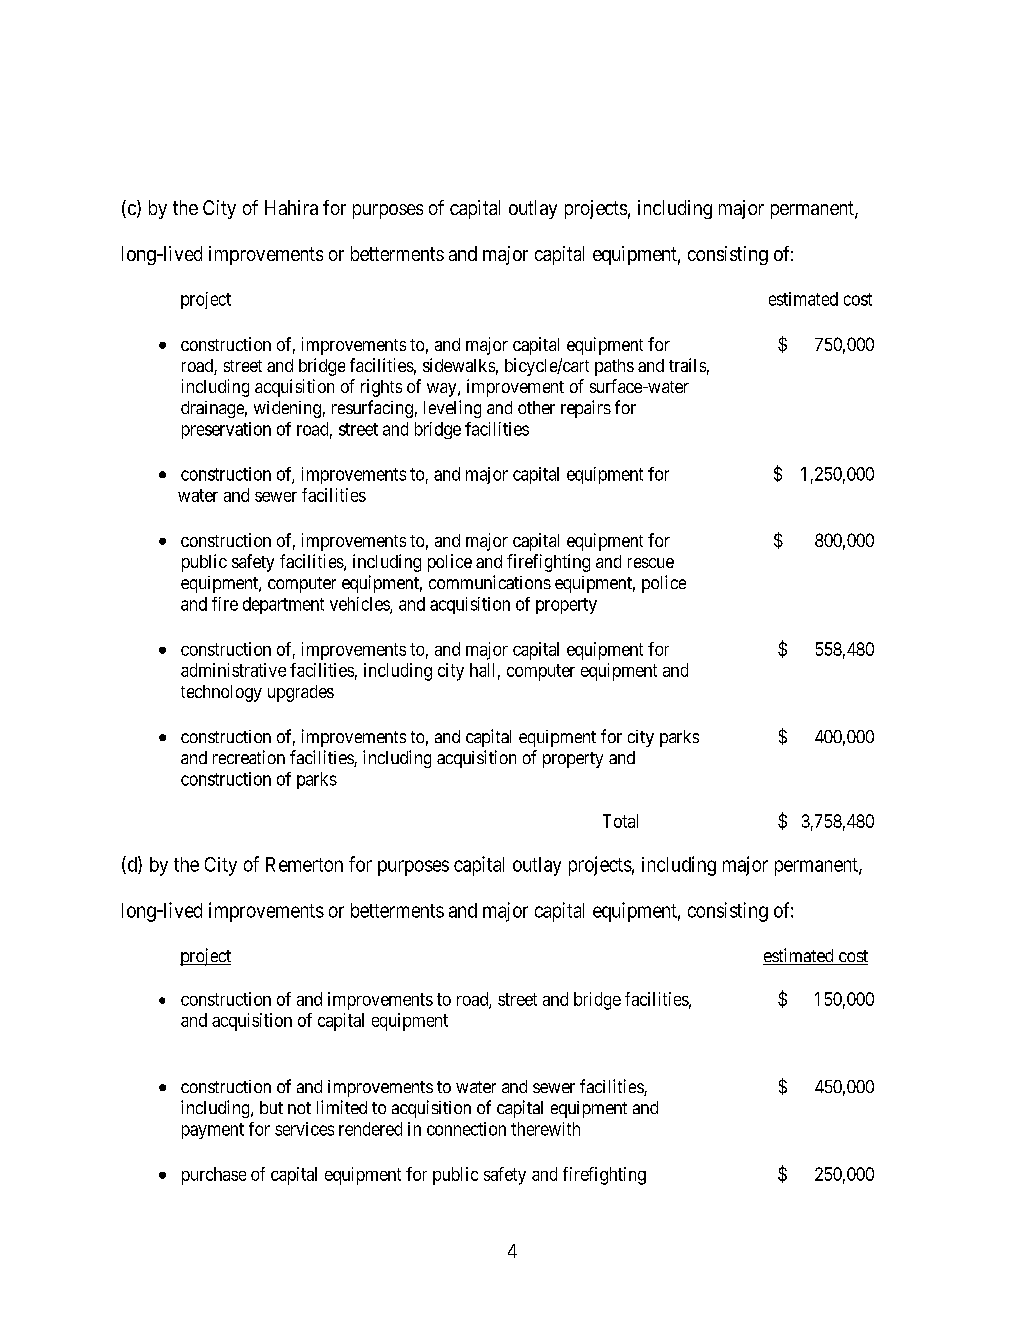  Describe the element at coordinates (283, 605) in the image. I see `department` at that location.
